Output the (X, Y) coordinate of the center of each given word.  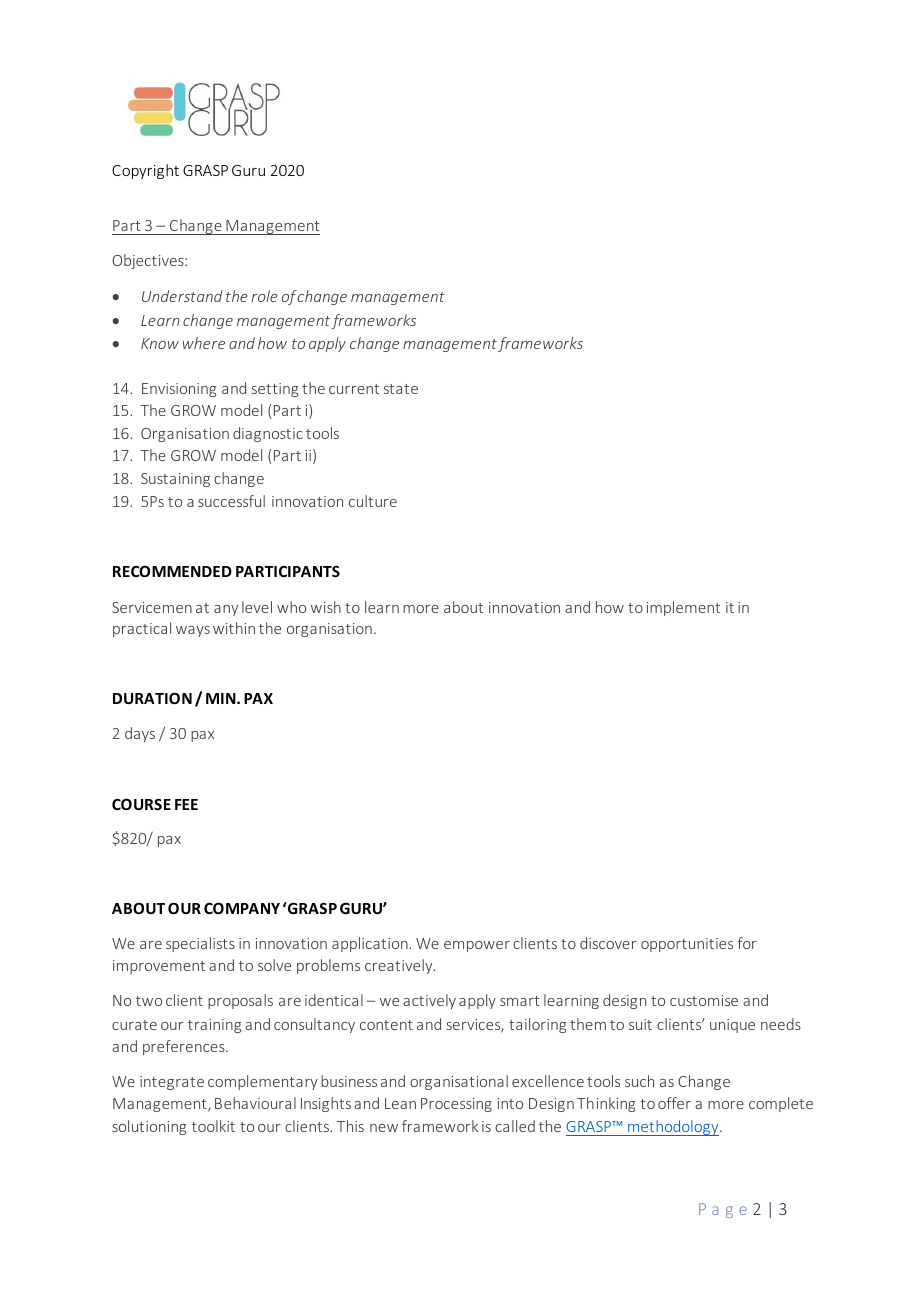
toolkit (213, 1126)
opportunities (687, 945)
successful (231, 501)
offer (674, 1103)
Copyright (145, 171)
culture (373, 501)
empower (477, 946)
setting (275, 390)
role (264, 296)
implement (683, 608)
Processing (456, 1105)
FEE (186, 804)
